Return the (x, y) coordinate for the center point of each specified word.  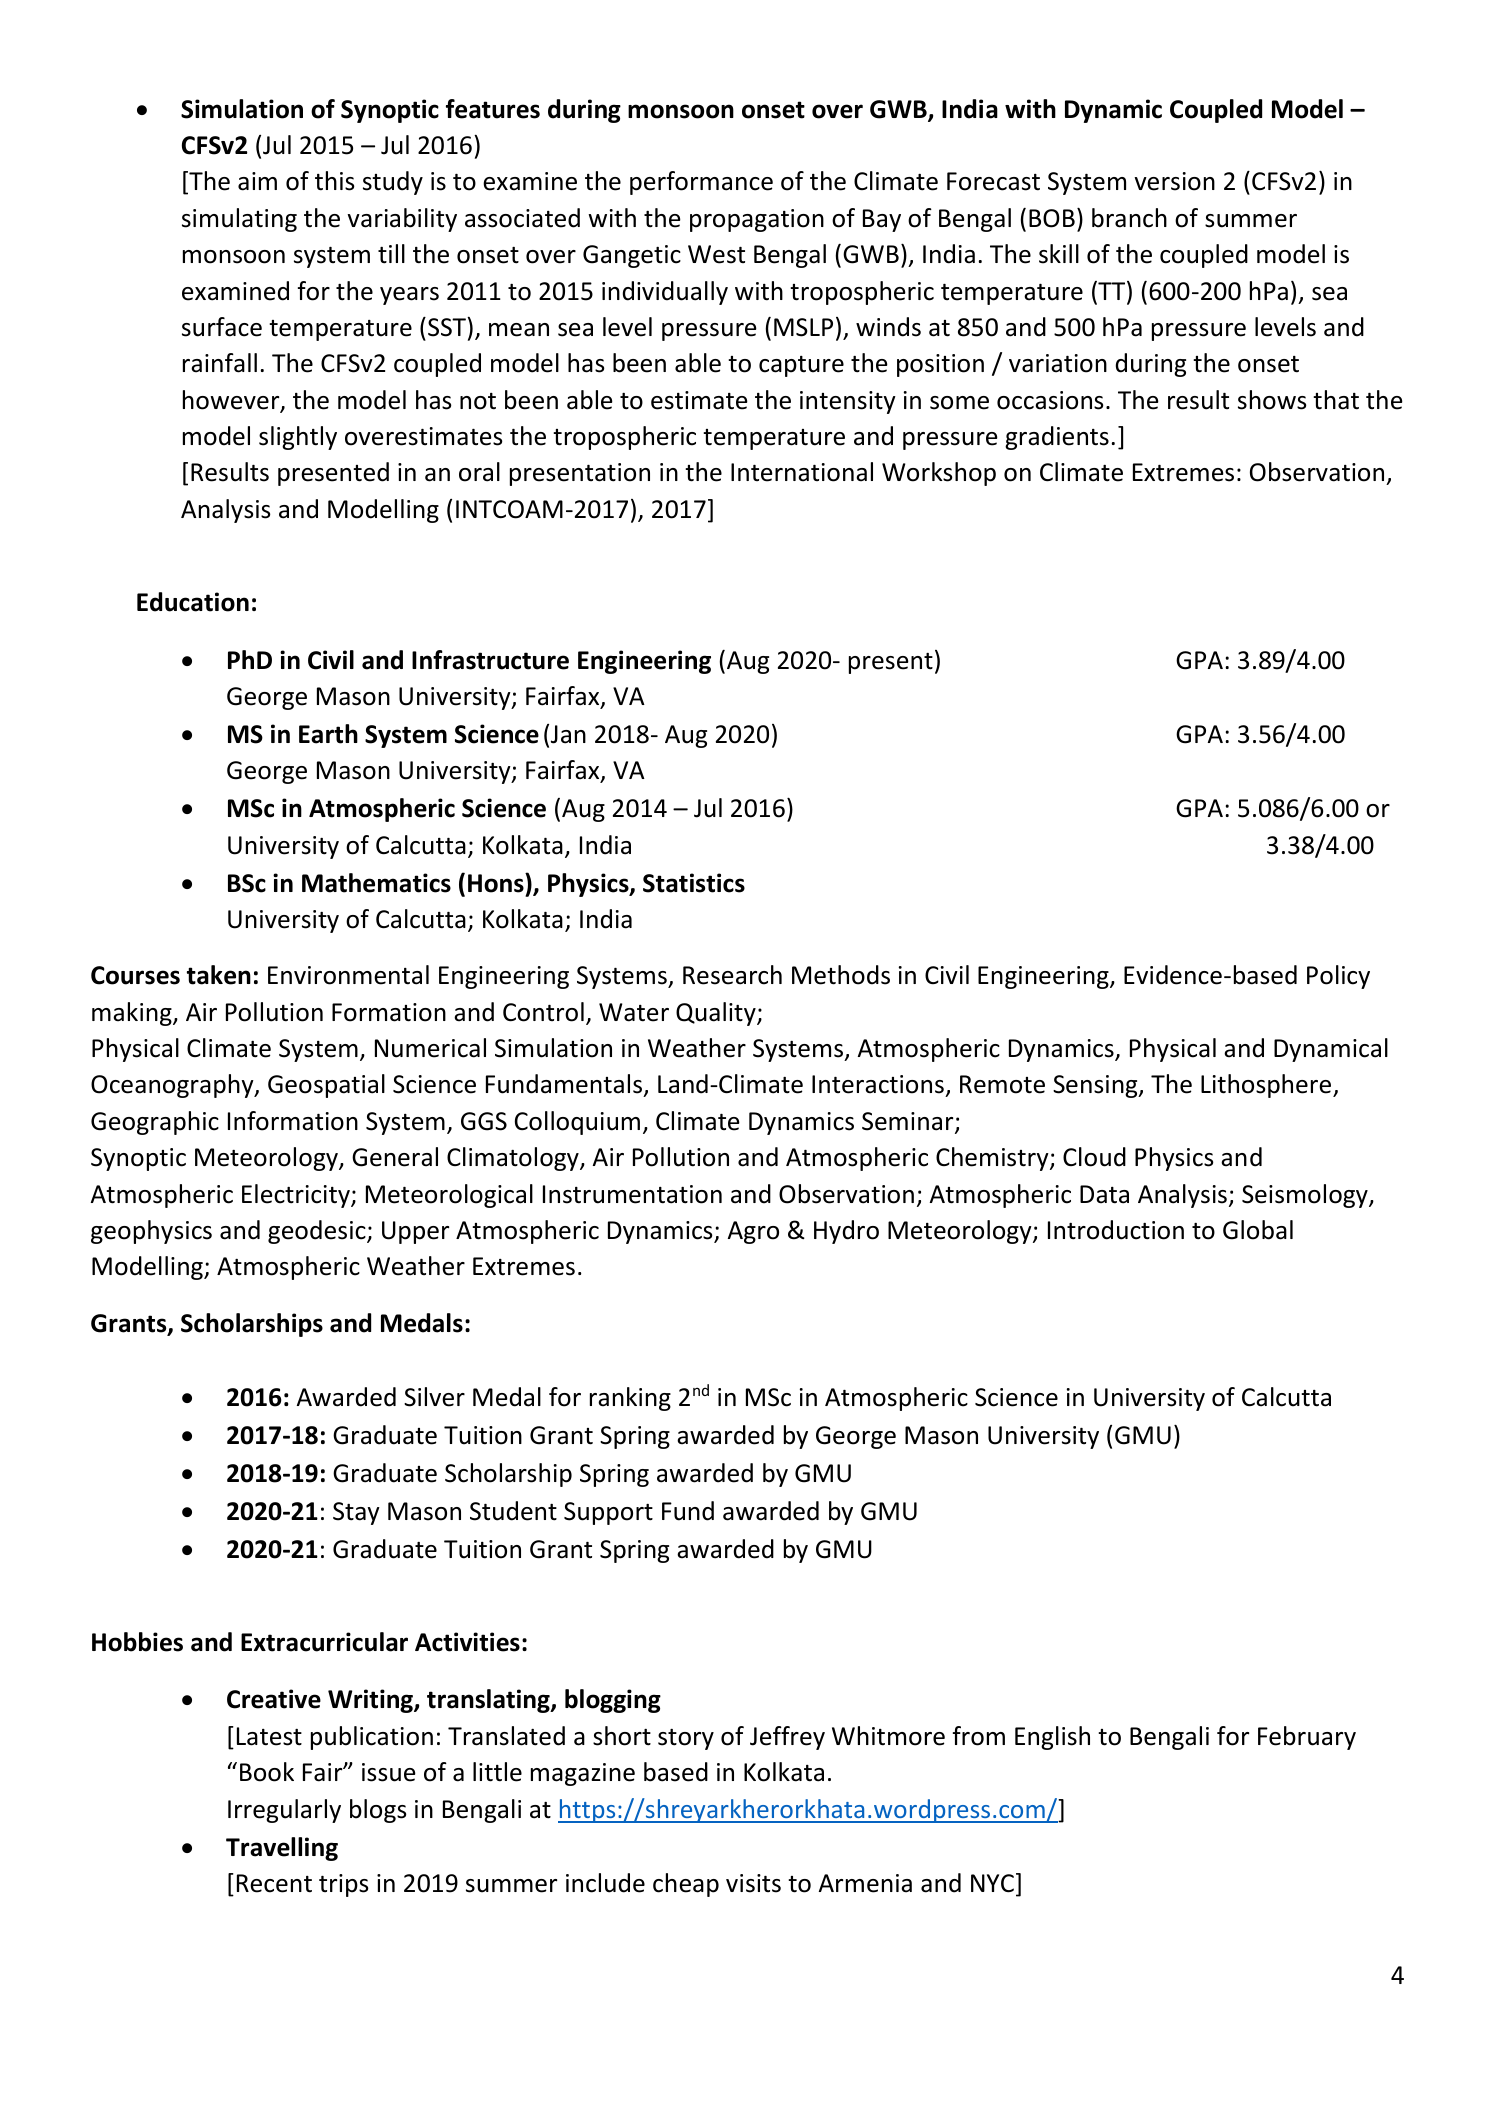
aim (257, 181)
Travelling (282, 1849)
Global (1258, 1230)
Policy (1338, 977)
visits (753, 1883)
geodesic (318, 1232)
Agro (753, 1232)
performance (701, 183)
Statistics (694, 883)
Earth (328, 734)
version (1174, 181)
